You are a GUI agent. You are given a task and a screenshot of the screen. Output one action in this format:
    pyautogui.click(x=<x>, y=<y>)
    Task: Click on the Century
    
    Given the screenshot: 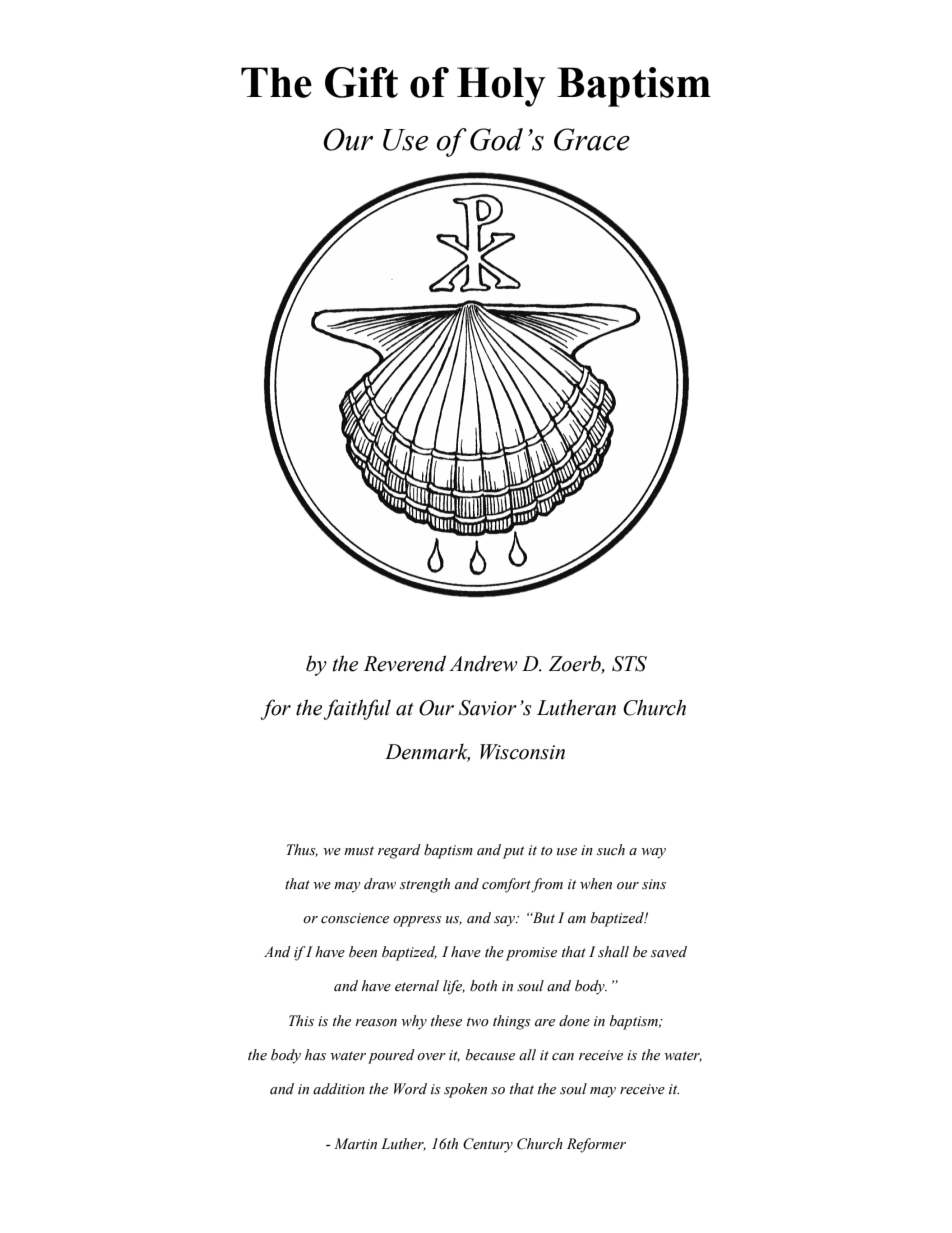 What is the action you would take?
    pyautogui.click(x=488, y=1145)
